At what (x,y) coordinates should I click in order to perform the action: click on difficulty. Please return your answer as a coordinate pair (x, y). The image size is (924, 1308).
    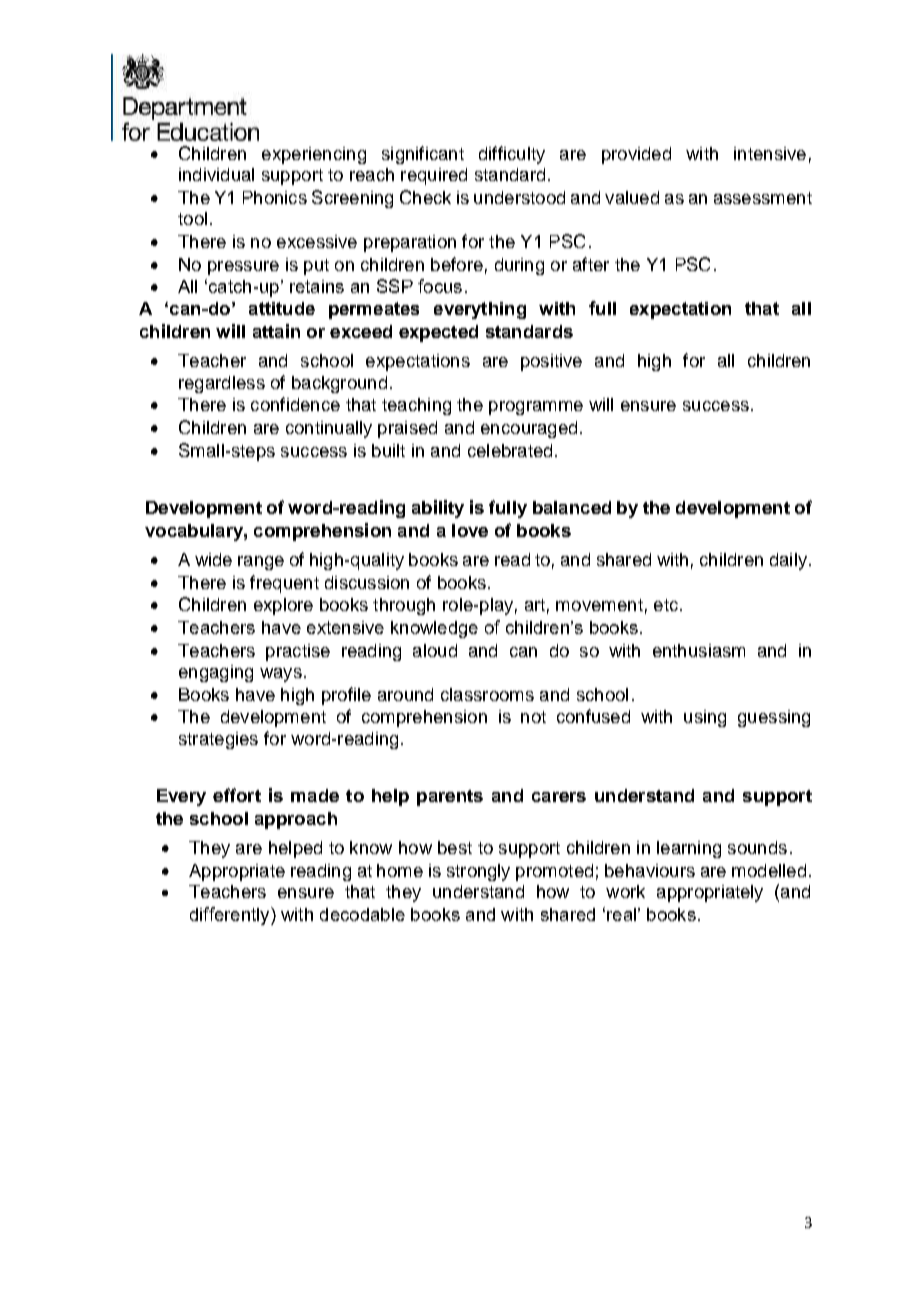
    Looking at the image, I should click on (512, 155).
